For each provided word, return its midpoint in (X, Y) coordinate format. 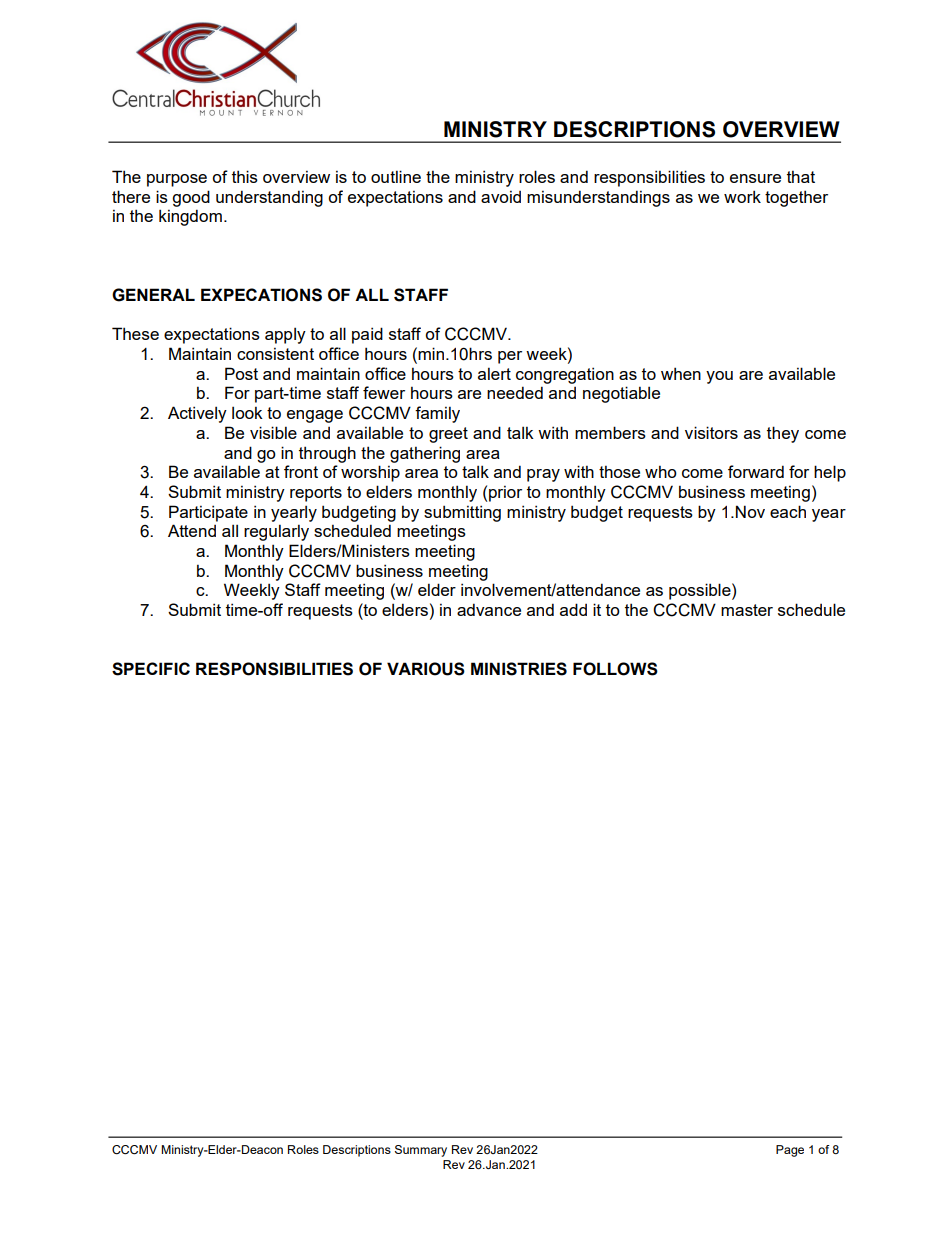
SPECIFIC (151, 669)
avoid (501, 196)
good (191, 198)
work (742, 196)
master (747, 610)
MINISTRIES (519, 669)
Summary (421, 1151)
